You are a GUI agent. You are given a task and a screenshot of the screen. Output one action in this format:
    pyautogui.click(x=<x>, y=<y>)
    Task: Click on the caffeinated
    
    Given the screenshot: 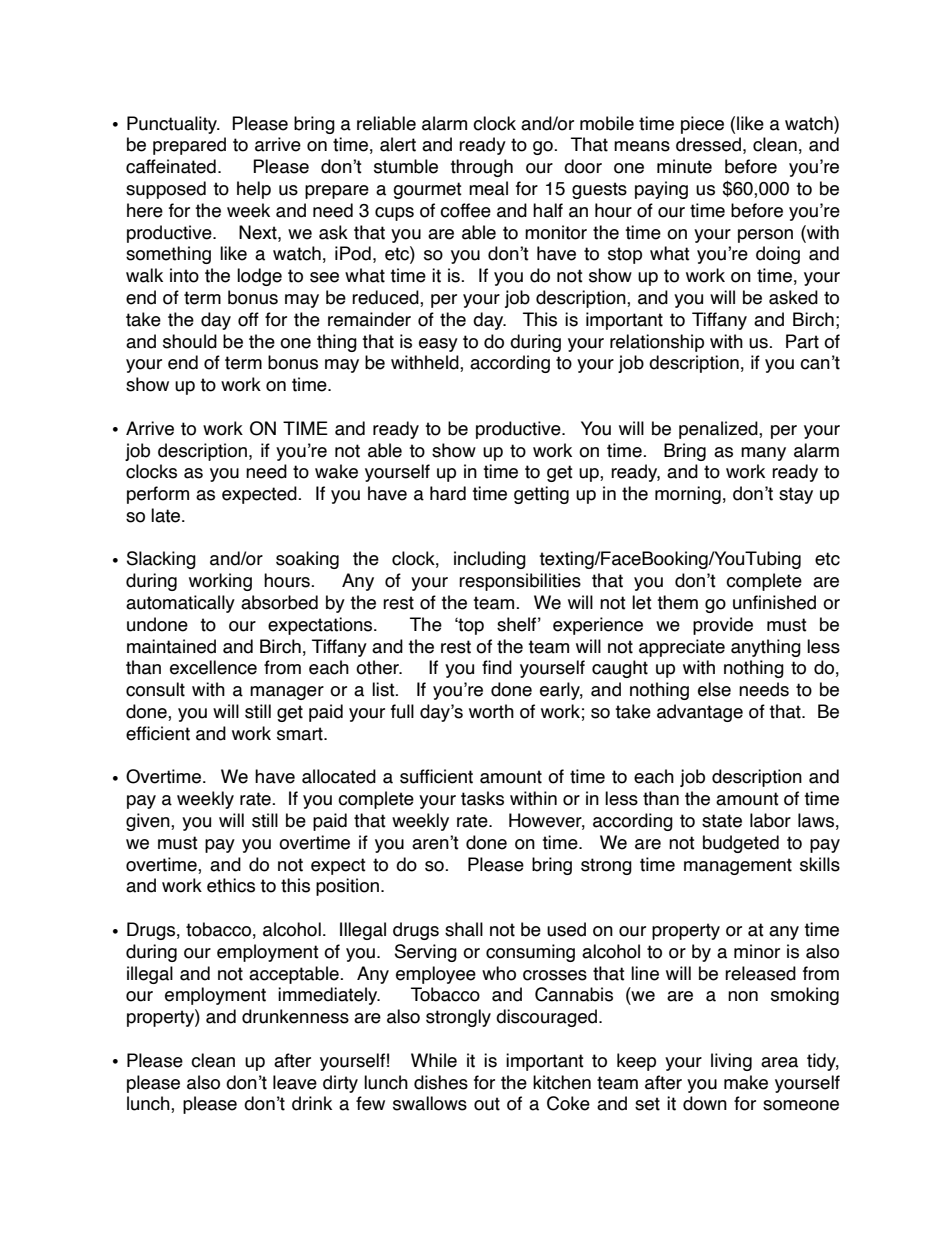 What is the action you would take?
    pyautogui.click(x=171, y=166)
